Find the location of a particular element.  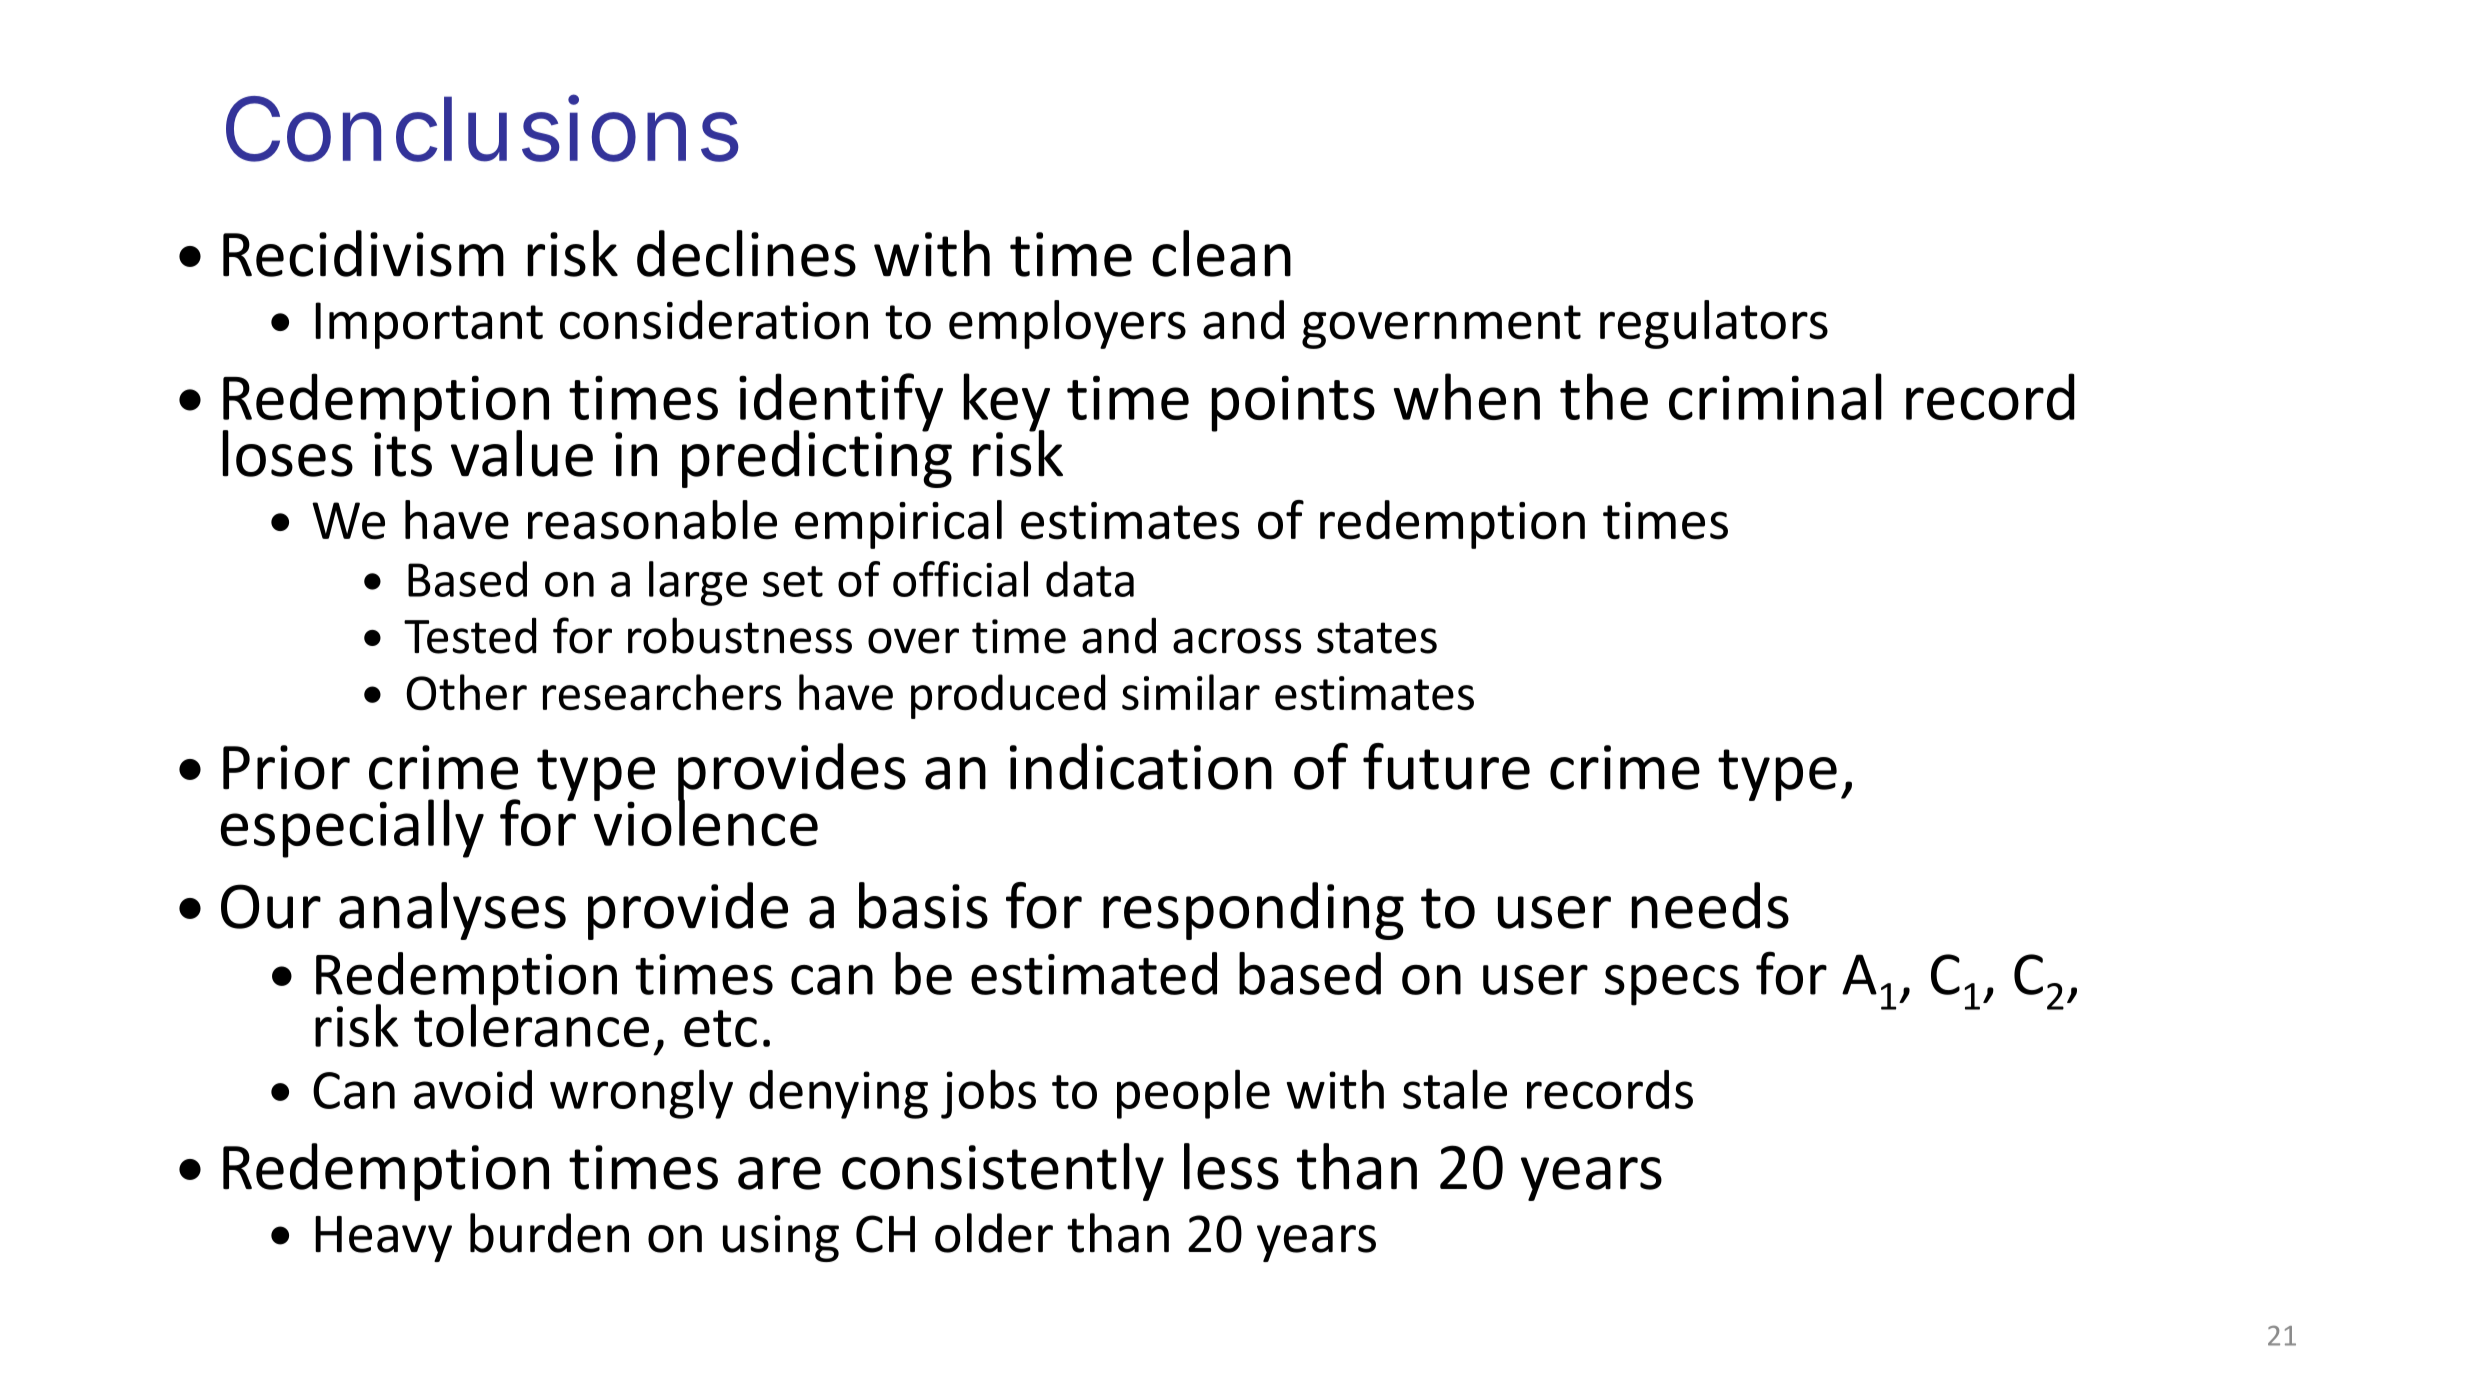

clean is located at coordinates (1221, 253).
